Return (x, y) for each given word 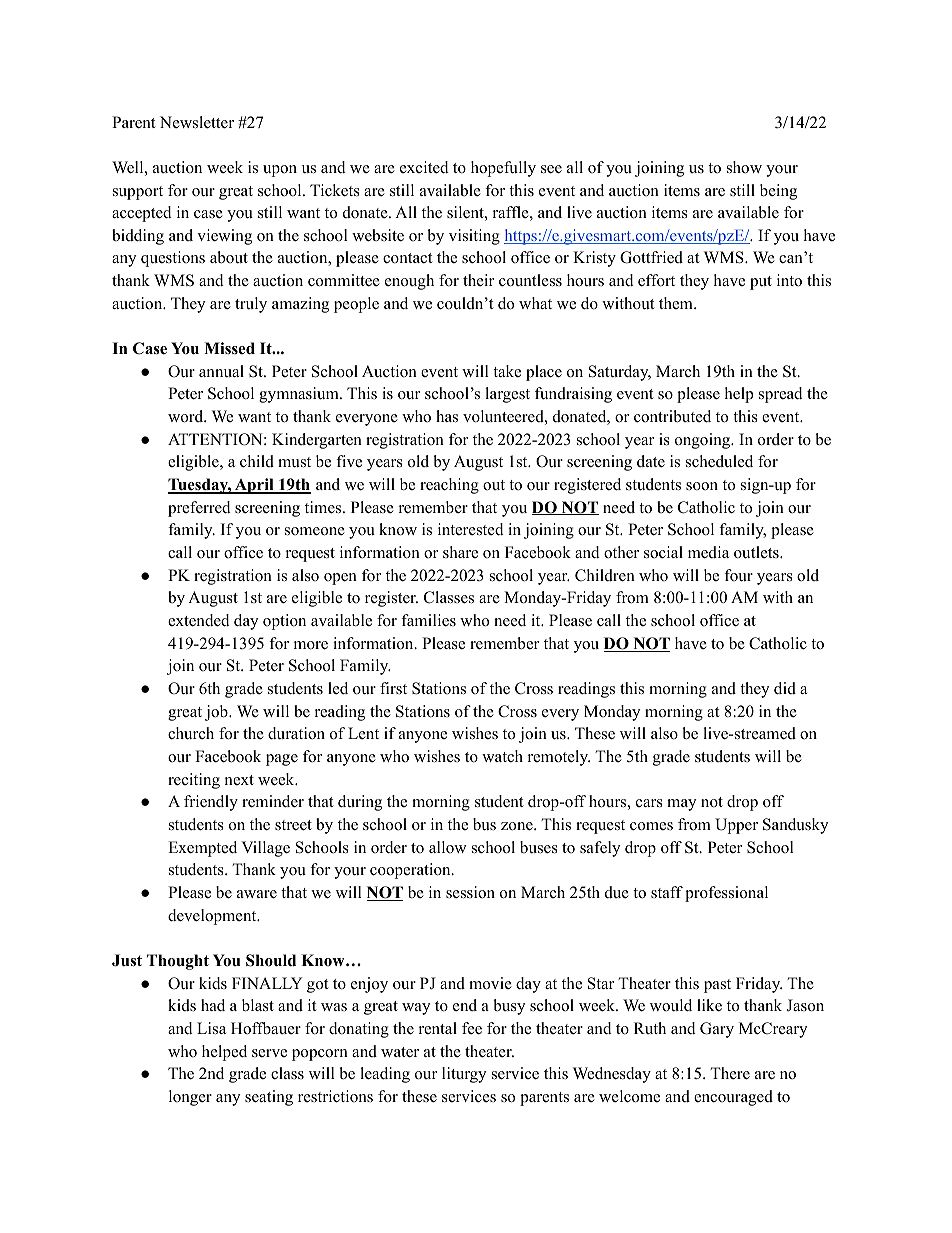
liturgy (464, 1075)
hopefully (503, 169)
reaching (449, 486)
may (681, 805)
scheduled (719, 461)
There (730, 1073)
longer (190, 1098)
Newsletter (197, 122)
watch (502, 756)
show (744, 167)
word (187, 416)
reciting (194, 781)
